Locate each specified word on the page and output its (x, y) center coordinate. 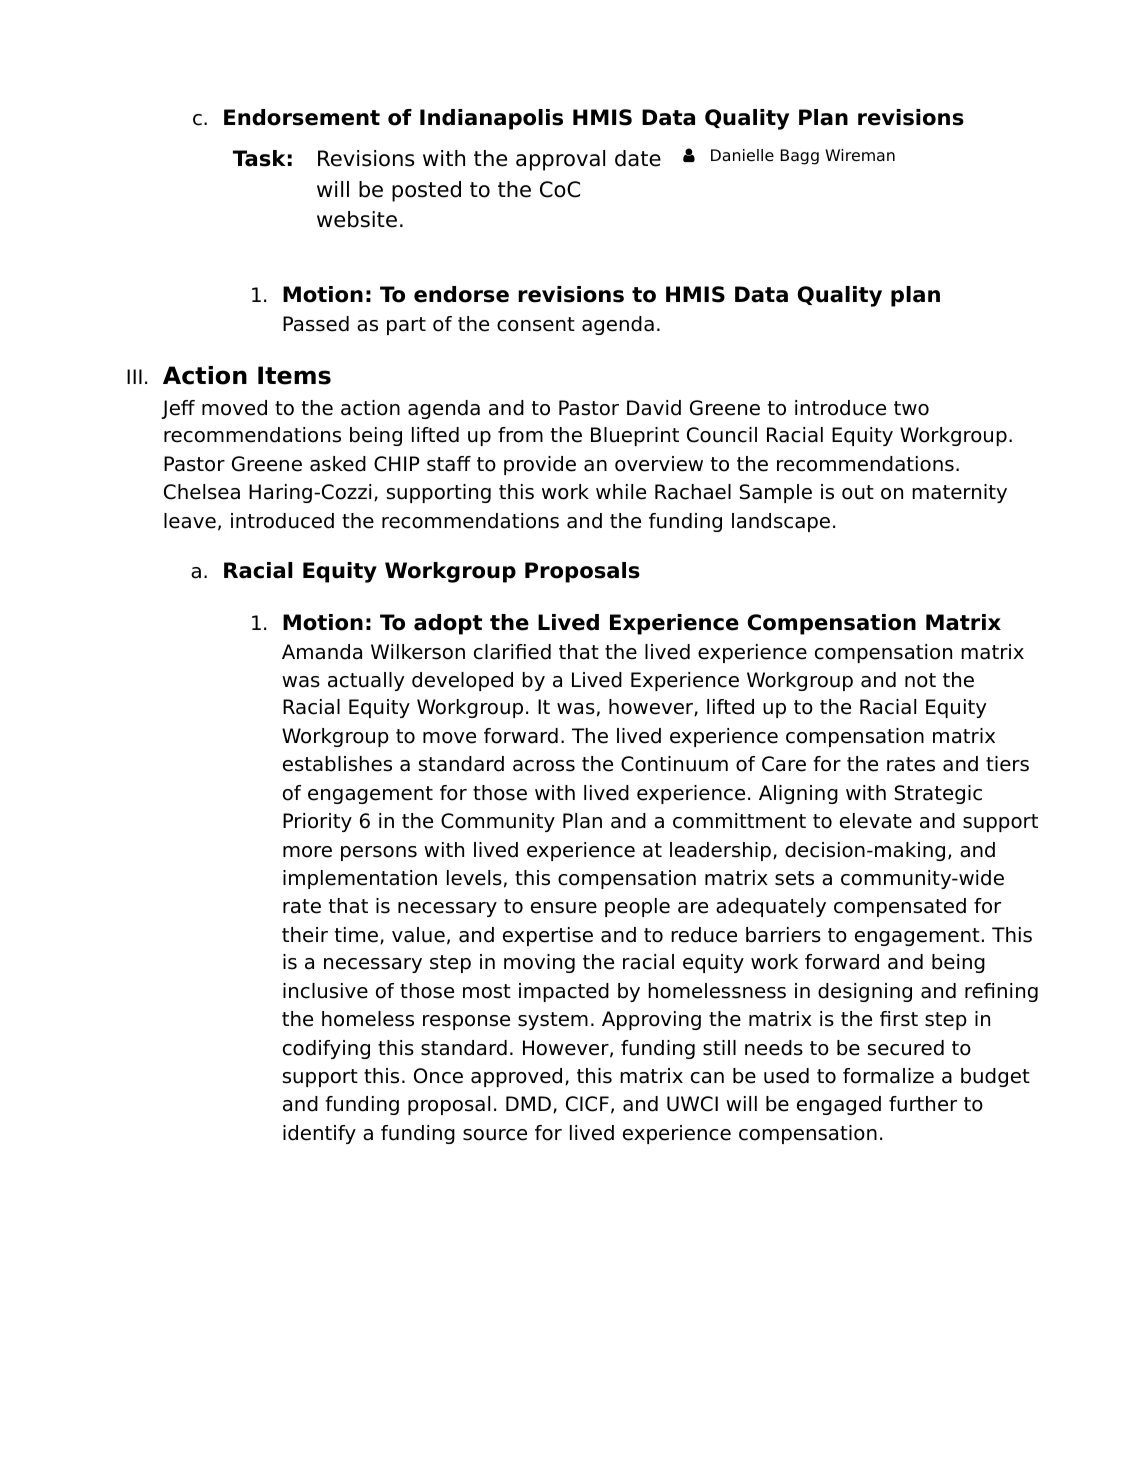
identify (319, 1134)
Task (259, 158)
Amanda (322, 652)
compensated (900, 907)
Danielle (742, 155)
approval (560, 160)
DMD (528, 1103)
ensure (564, 908)
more (307, 852)
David (654, 408)
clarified (512, 652)
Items (294, 375)
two (911, 408)
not (920, 680)
